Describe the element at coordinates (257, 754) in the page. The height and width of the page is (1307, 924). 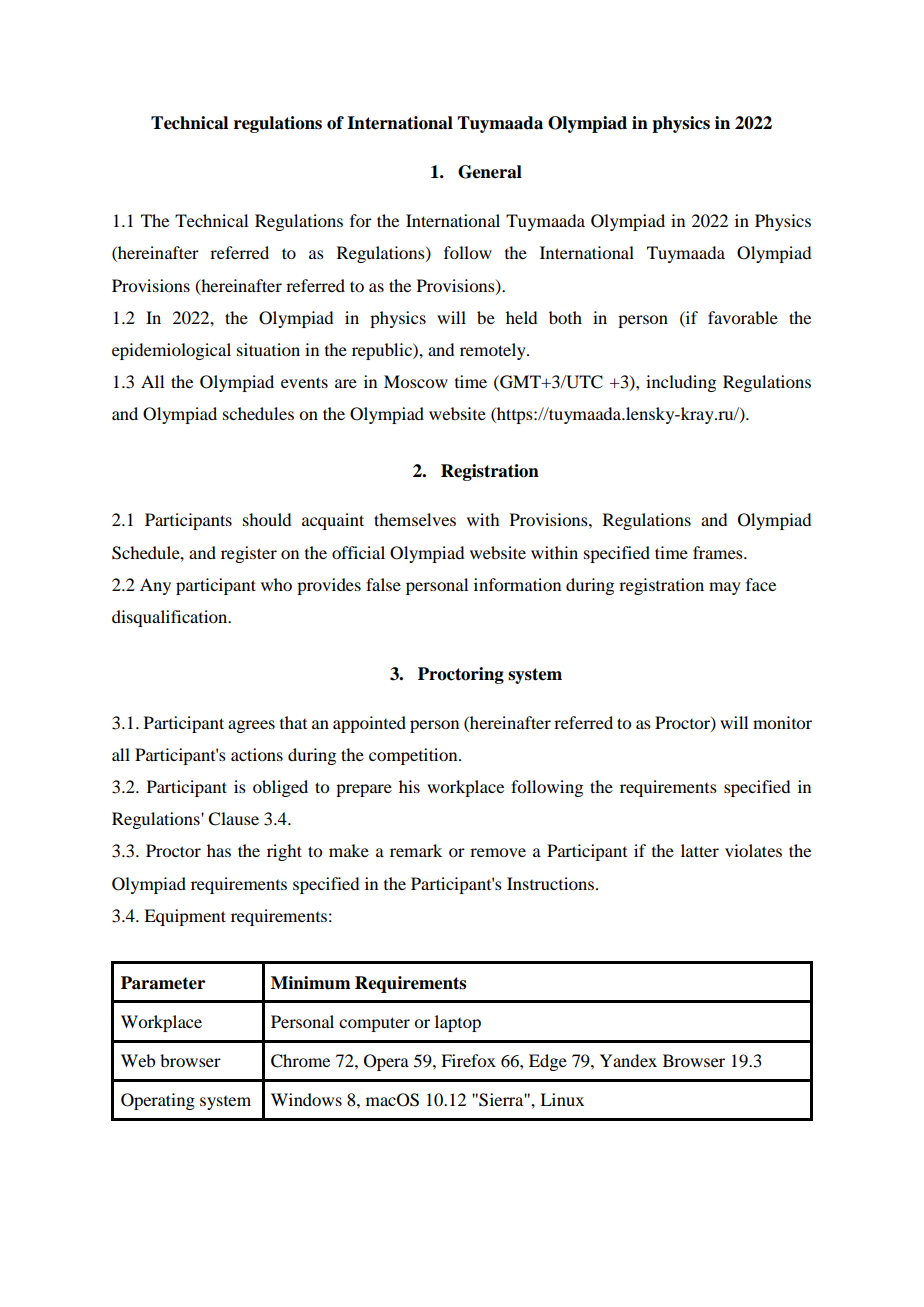
I see `actions` at that location.
